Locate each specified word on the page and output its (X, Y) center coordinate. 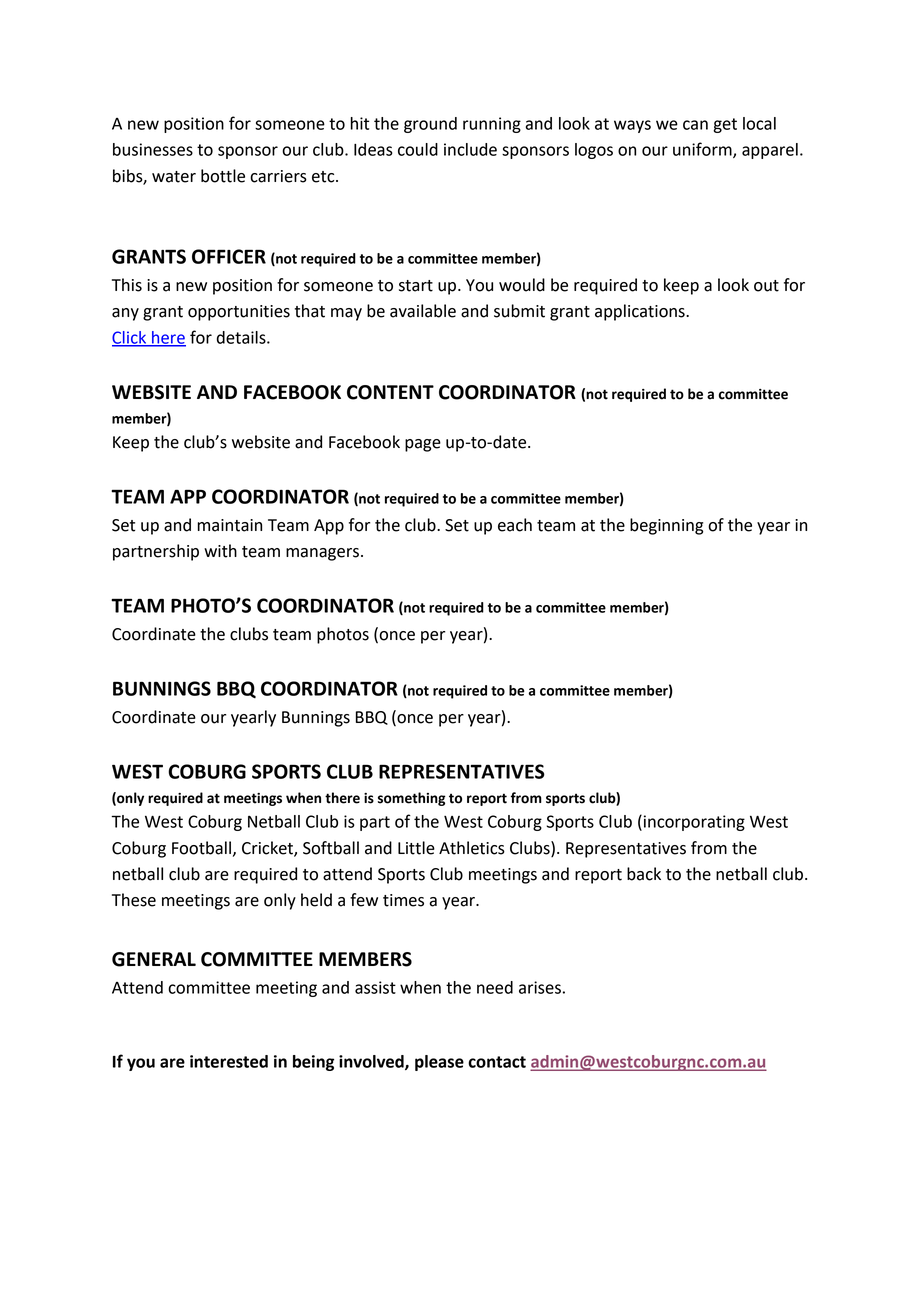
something (412, 799)
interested (229, 1061)
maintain (229, 525)
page (423, 445)
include (470, 149)
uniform (703, 150)
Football (201, 848)
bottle (223, 176)
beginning (666, 526)
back (644, 874)
